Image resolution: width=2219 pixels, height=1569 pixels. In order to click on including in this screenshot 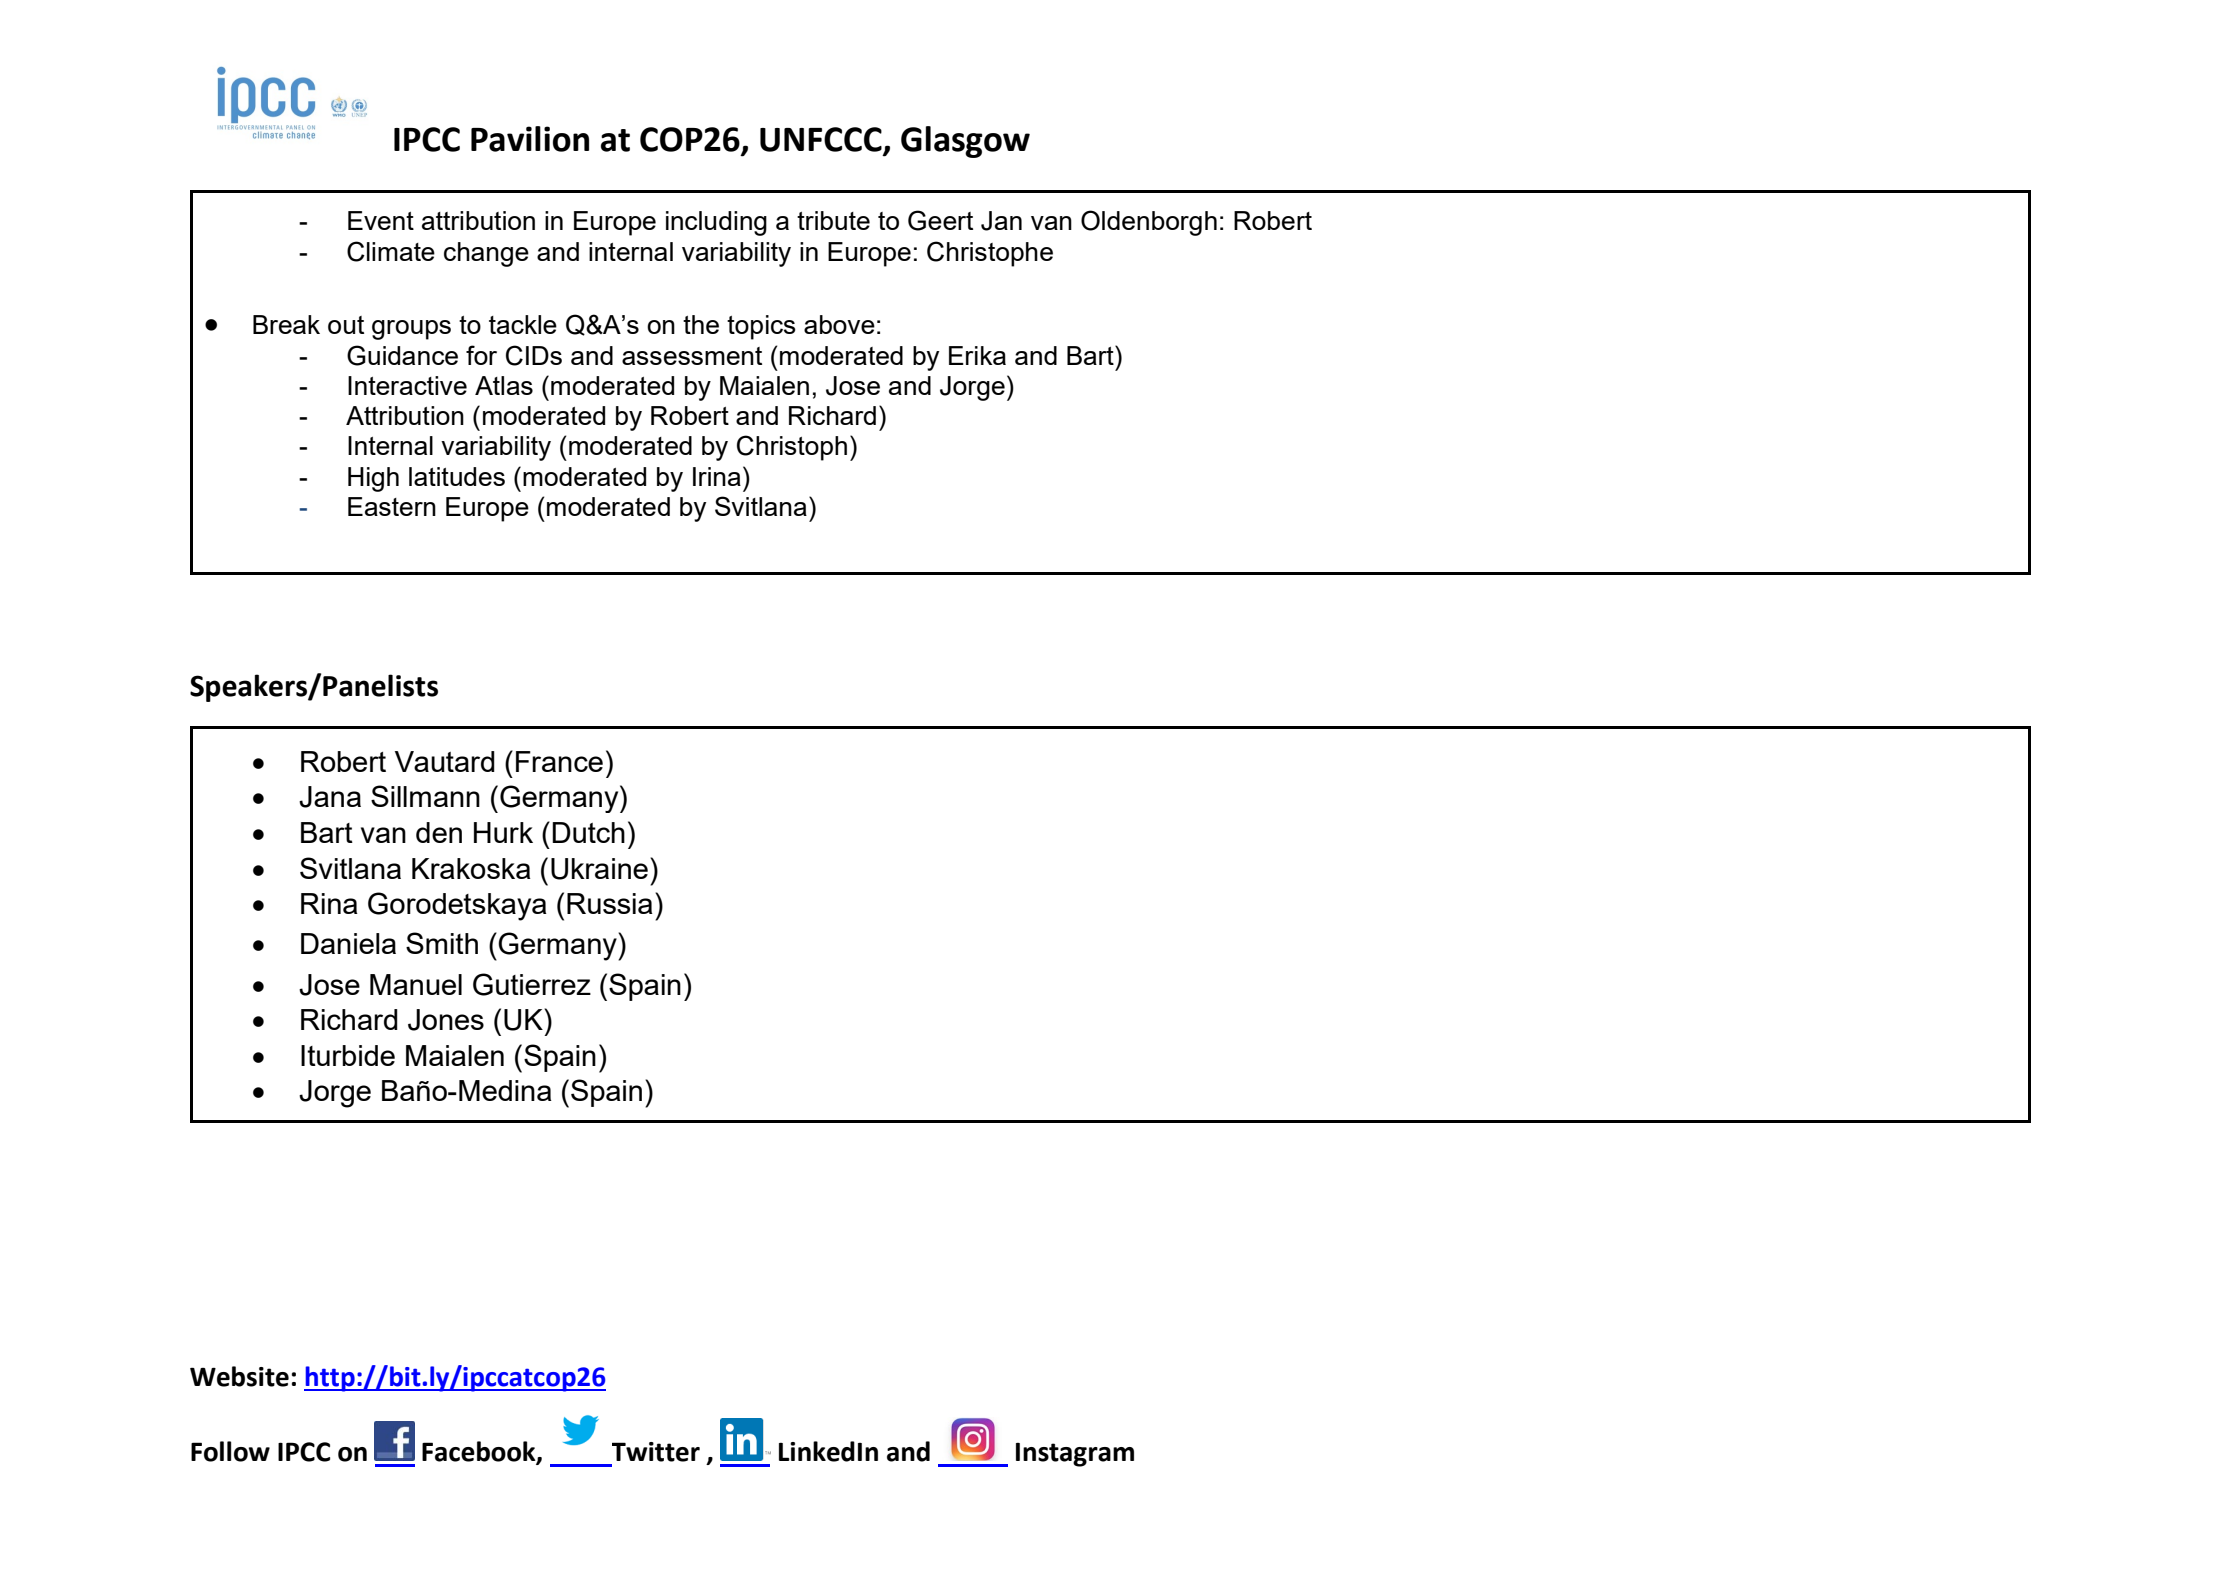, I will do `click(716, 223)`.
